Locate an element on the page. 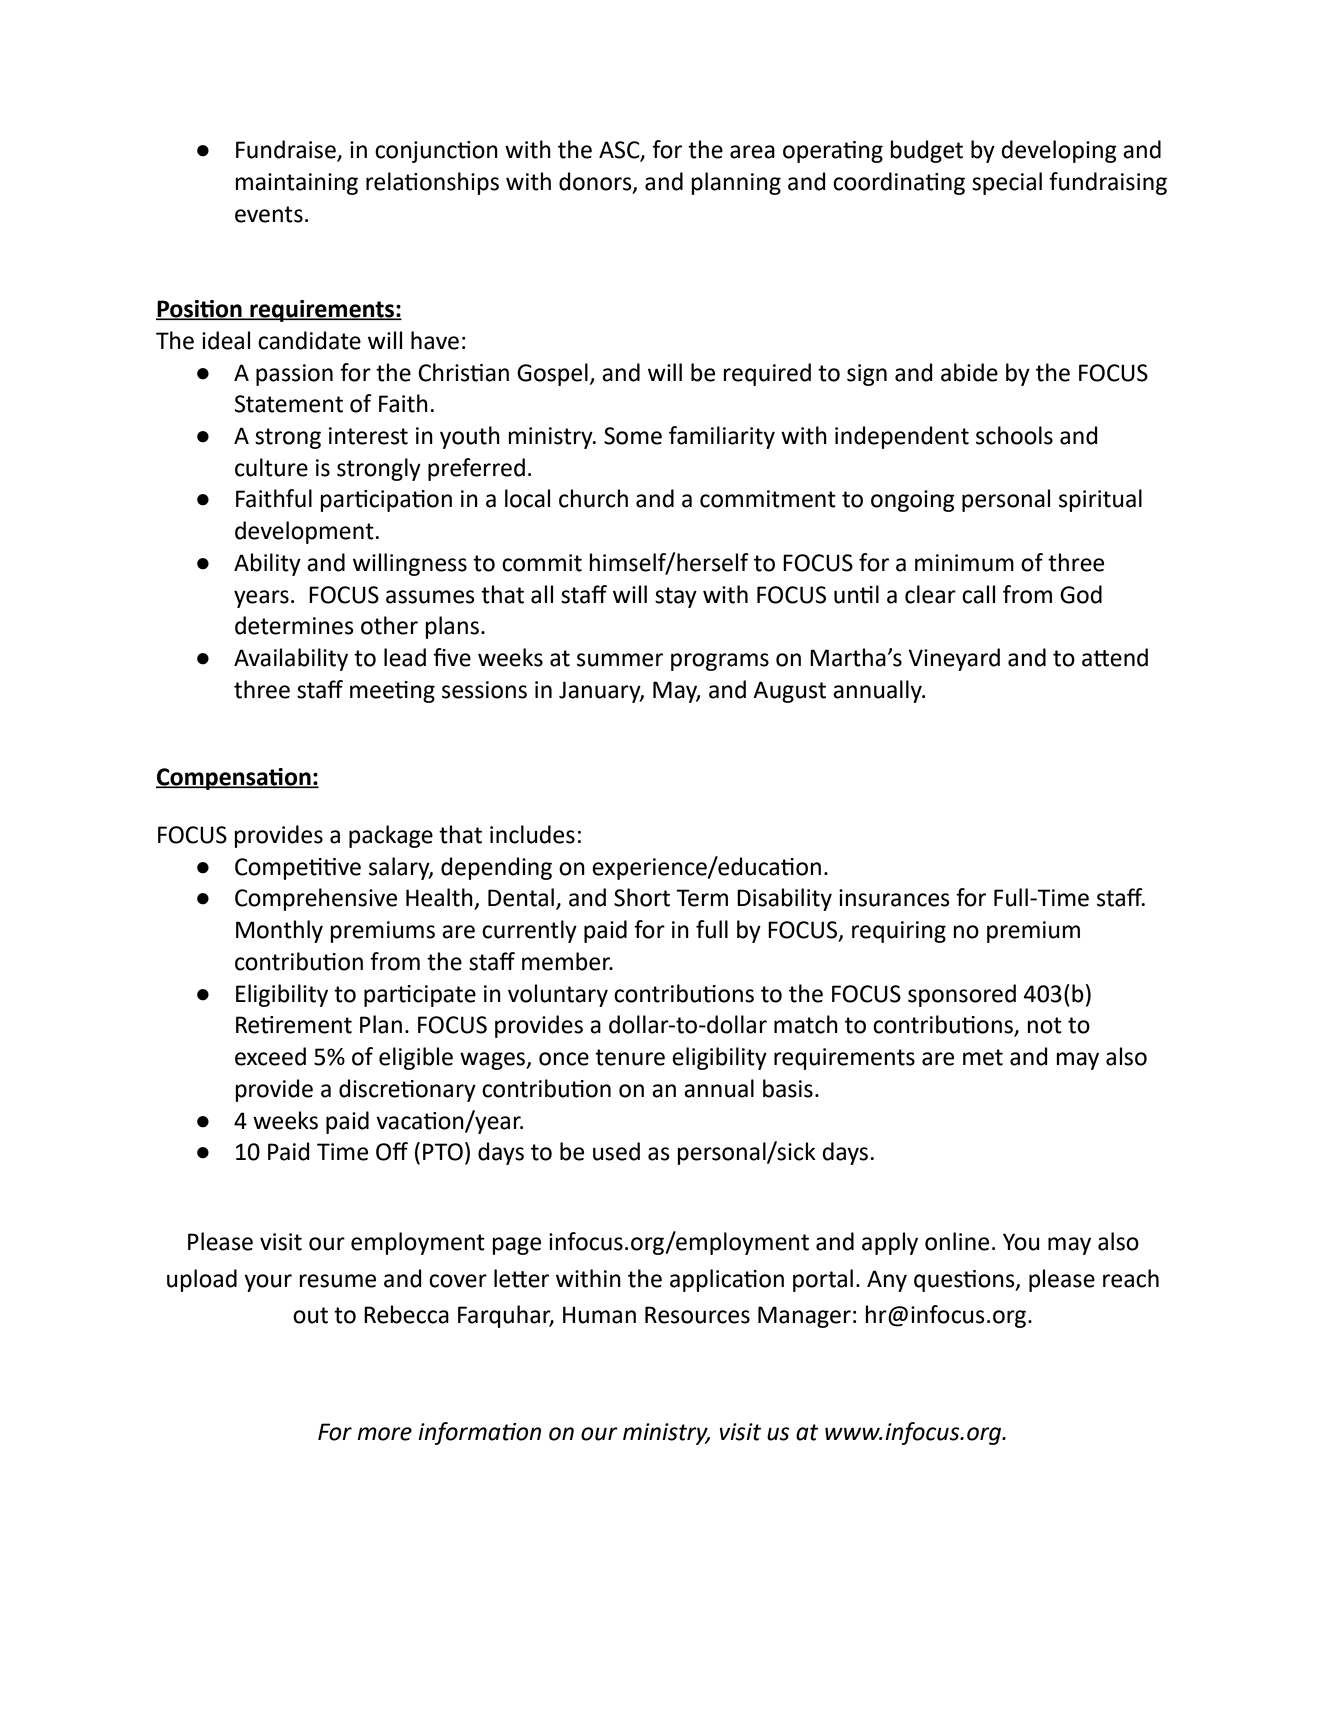 This page has width=1326, height=1716. special is located at coordinates (1007, 183).
